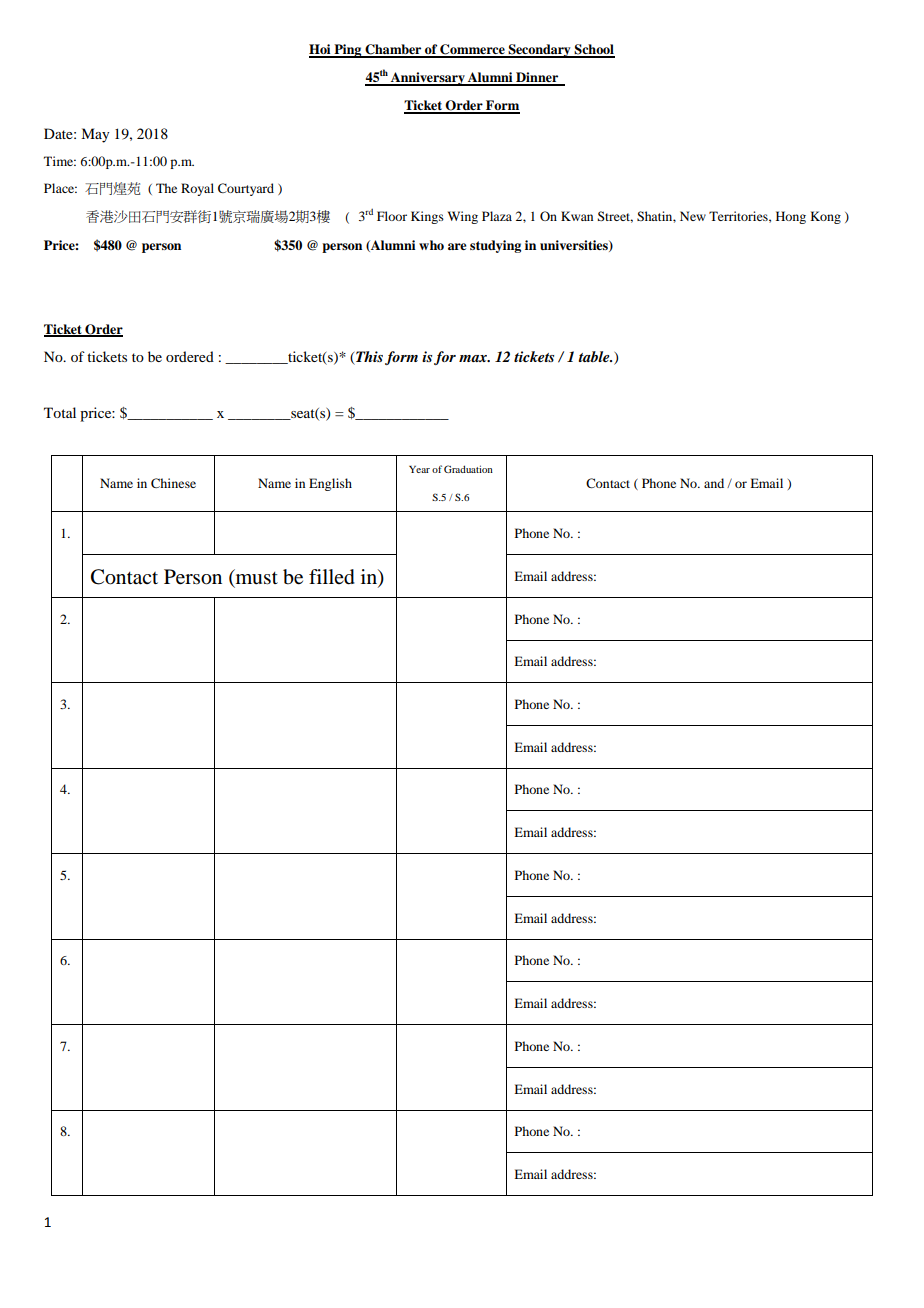  What do you see at coordinates (332, 577) in the screenshot?
I see `filled` at bounding box center [332, 577].
